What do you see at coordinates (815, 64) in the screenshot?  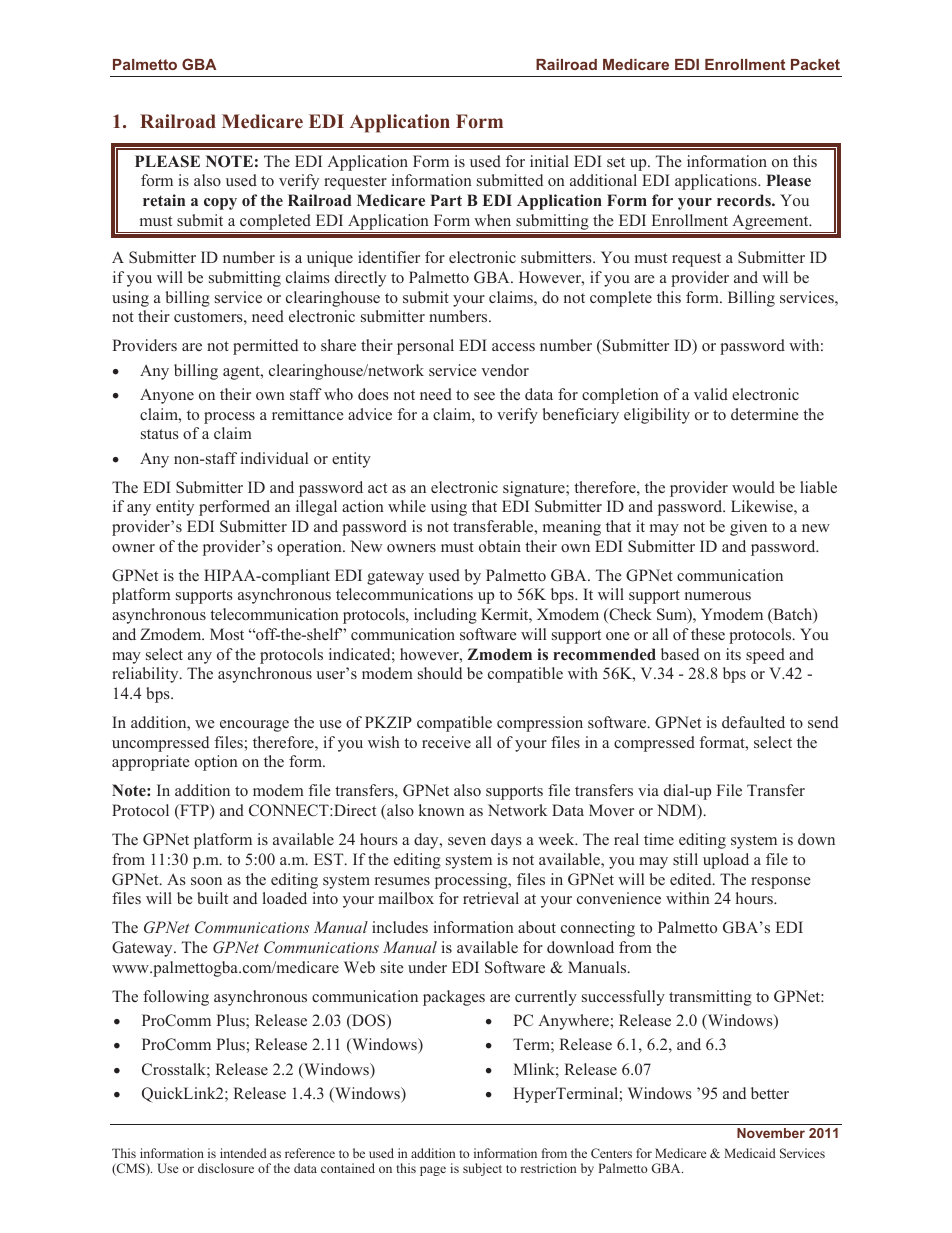 I see `Packet` at bounding box center [815, 64].
